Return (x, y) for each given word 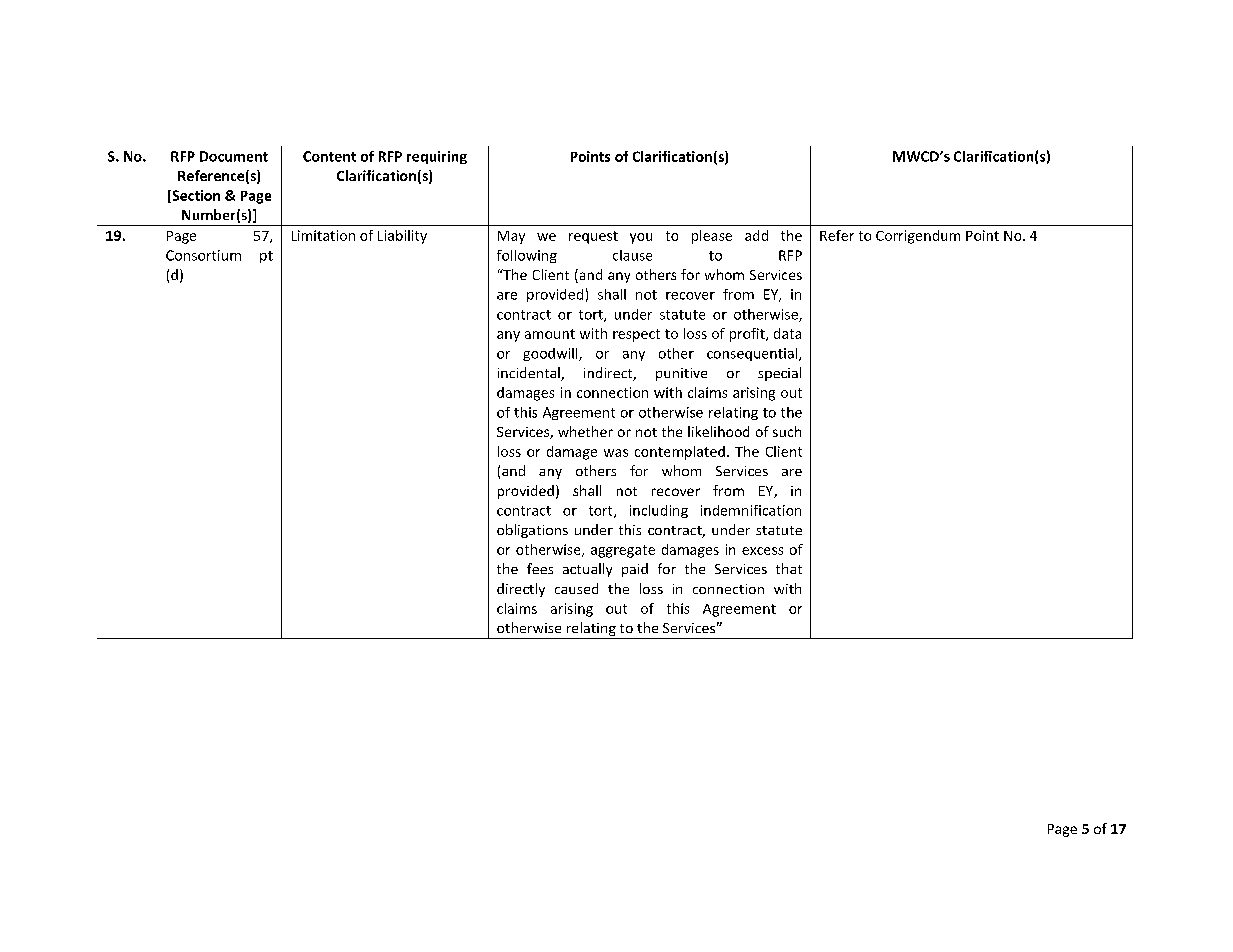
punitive (681, 374)
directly (521, 590)
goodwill (551, 354)
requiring (437, 157)
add (756, 235)
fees (540, 568)
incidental (530, 374)
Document (234, 156)
